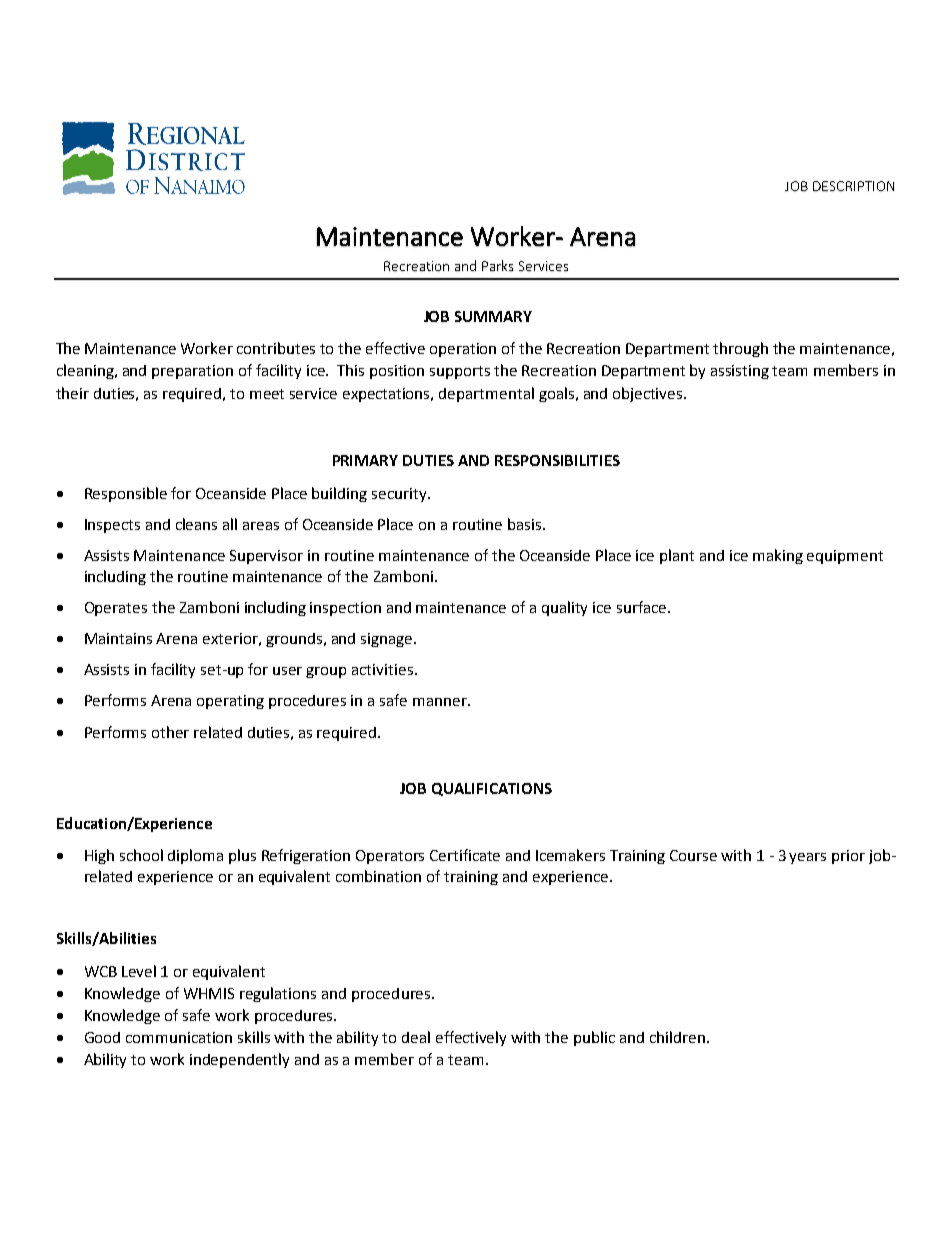 This screenshot has height=1233, width=952. Describe the element at coordinates (118, 638) in the screenshot. I see `Maintains` at that location.
